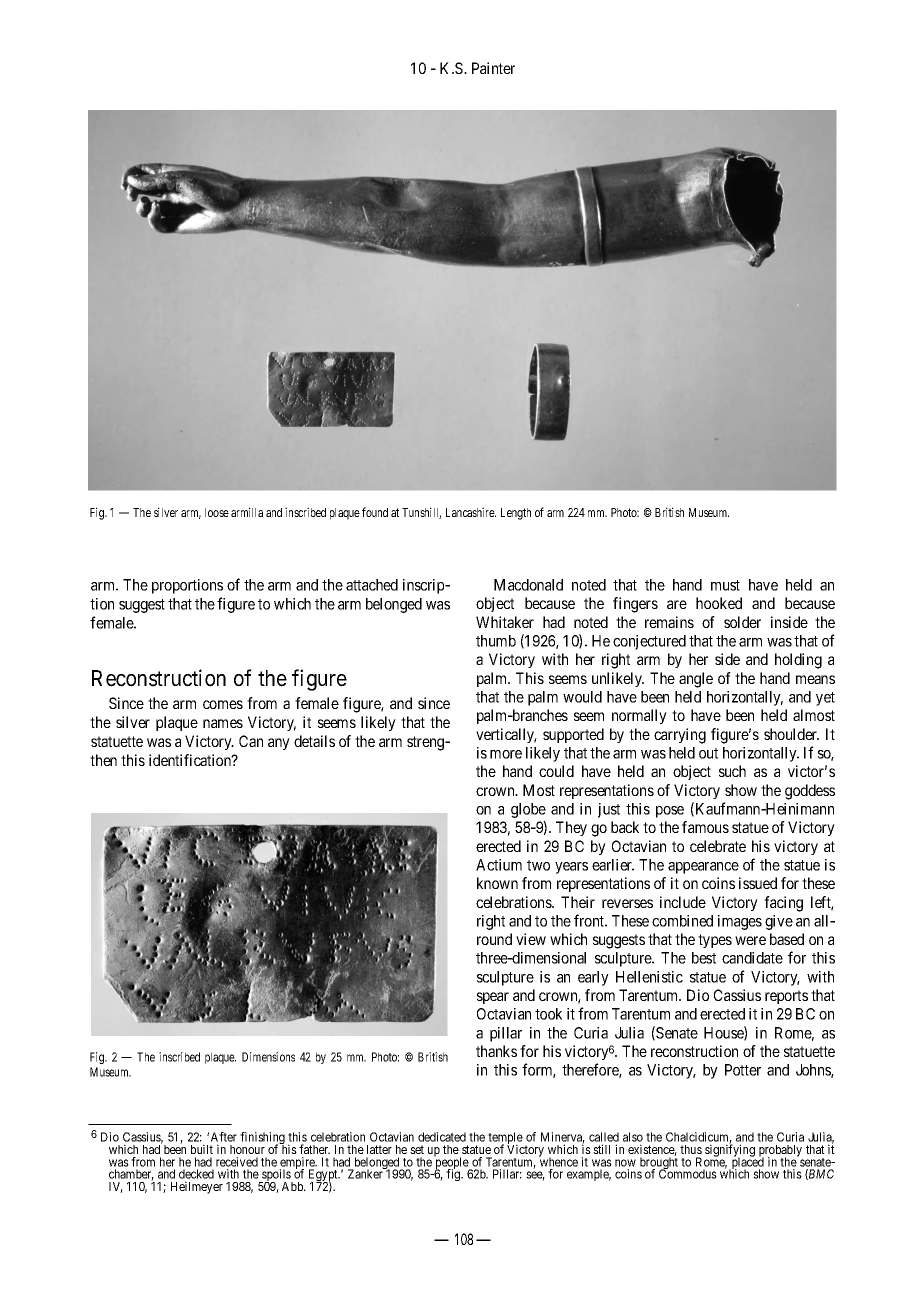 This image has height=1308, width=924. Describe the element at coordinates (493, 68) in the image. I see `Painter` at that location.
